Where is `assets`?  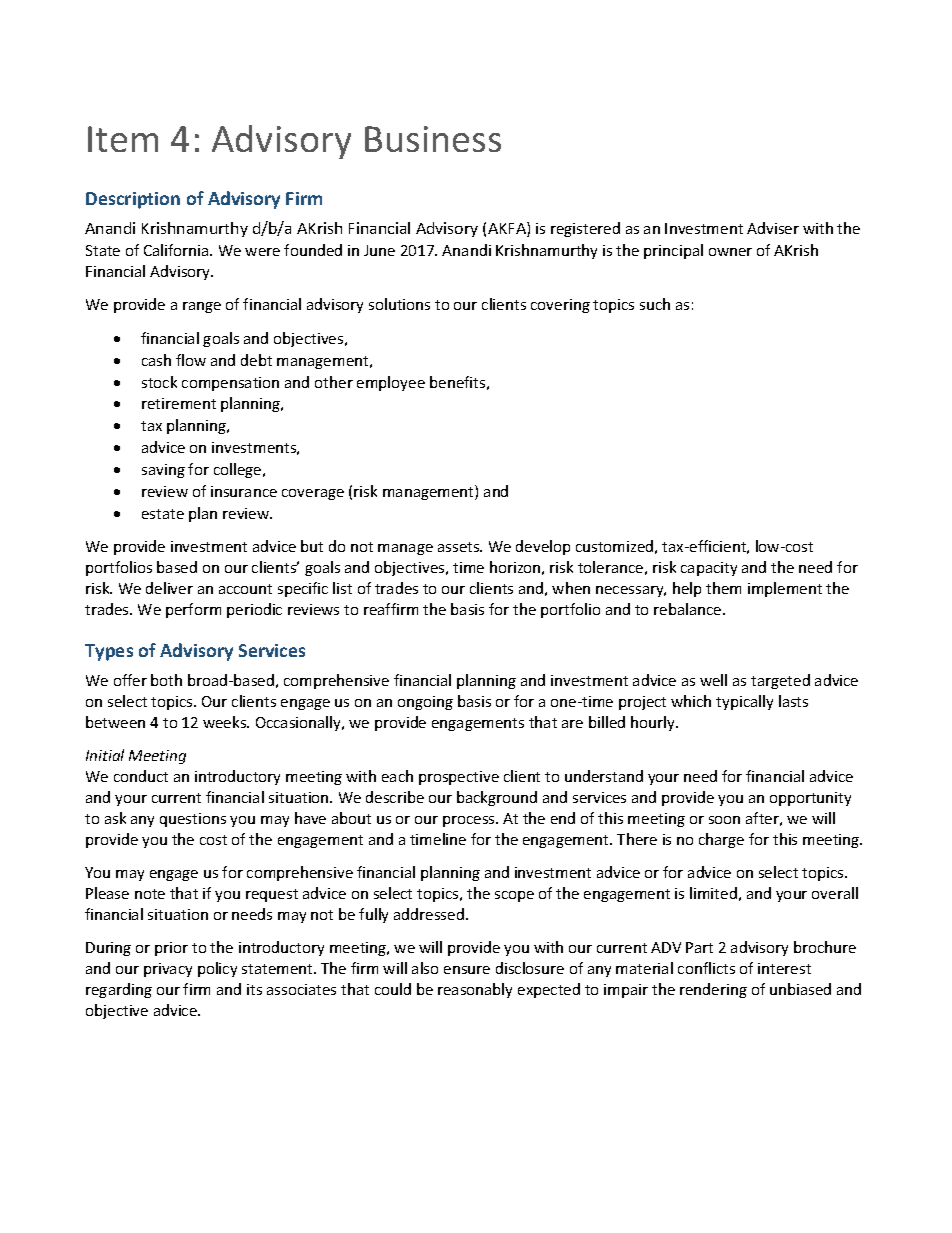 assets is located at coordinates (460, 547).
